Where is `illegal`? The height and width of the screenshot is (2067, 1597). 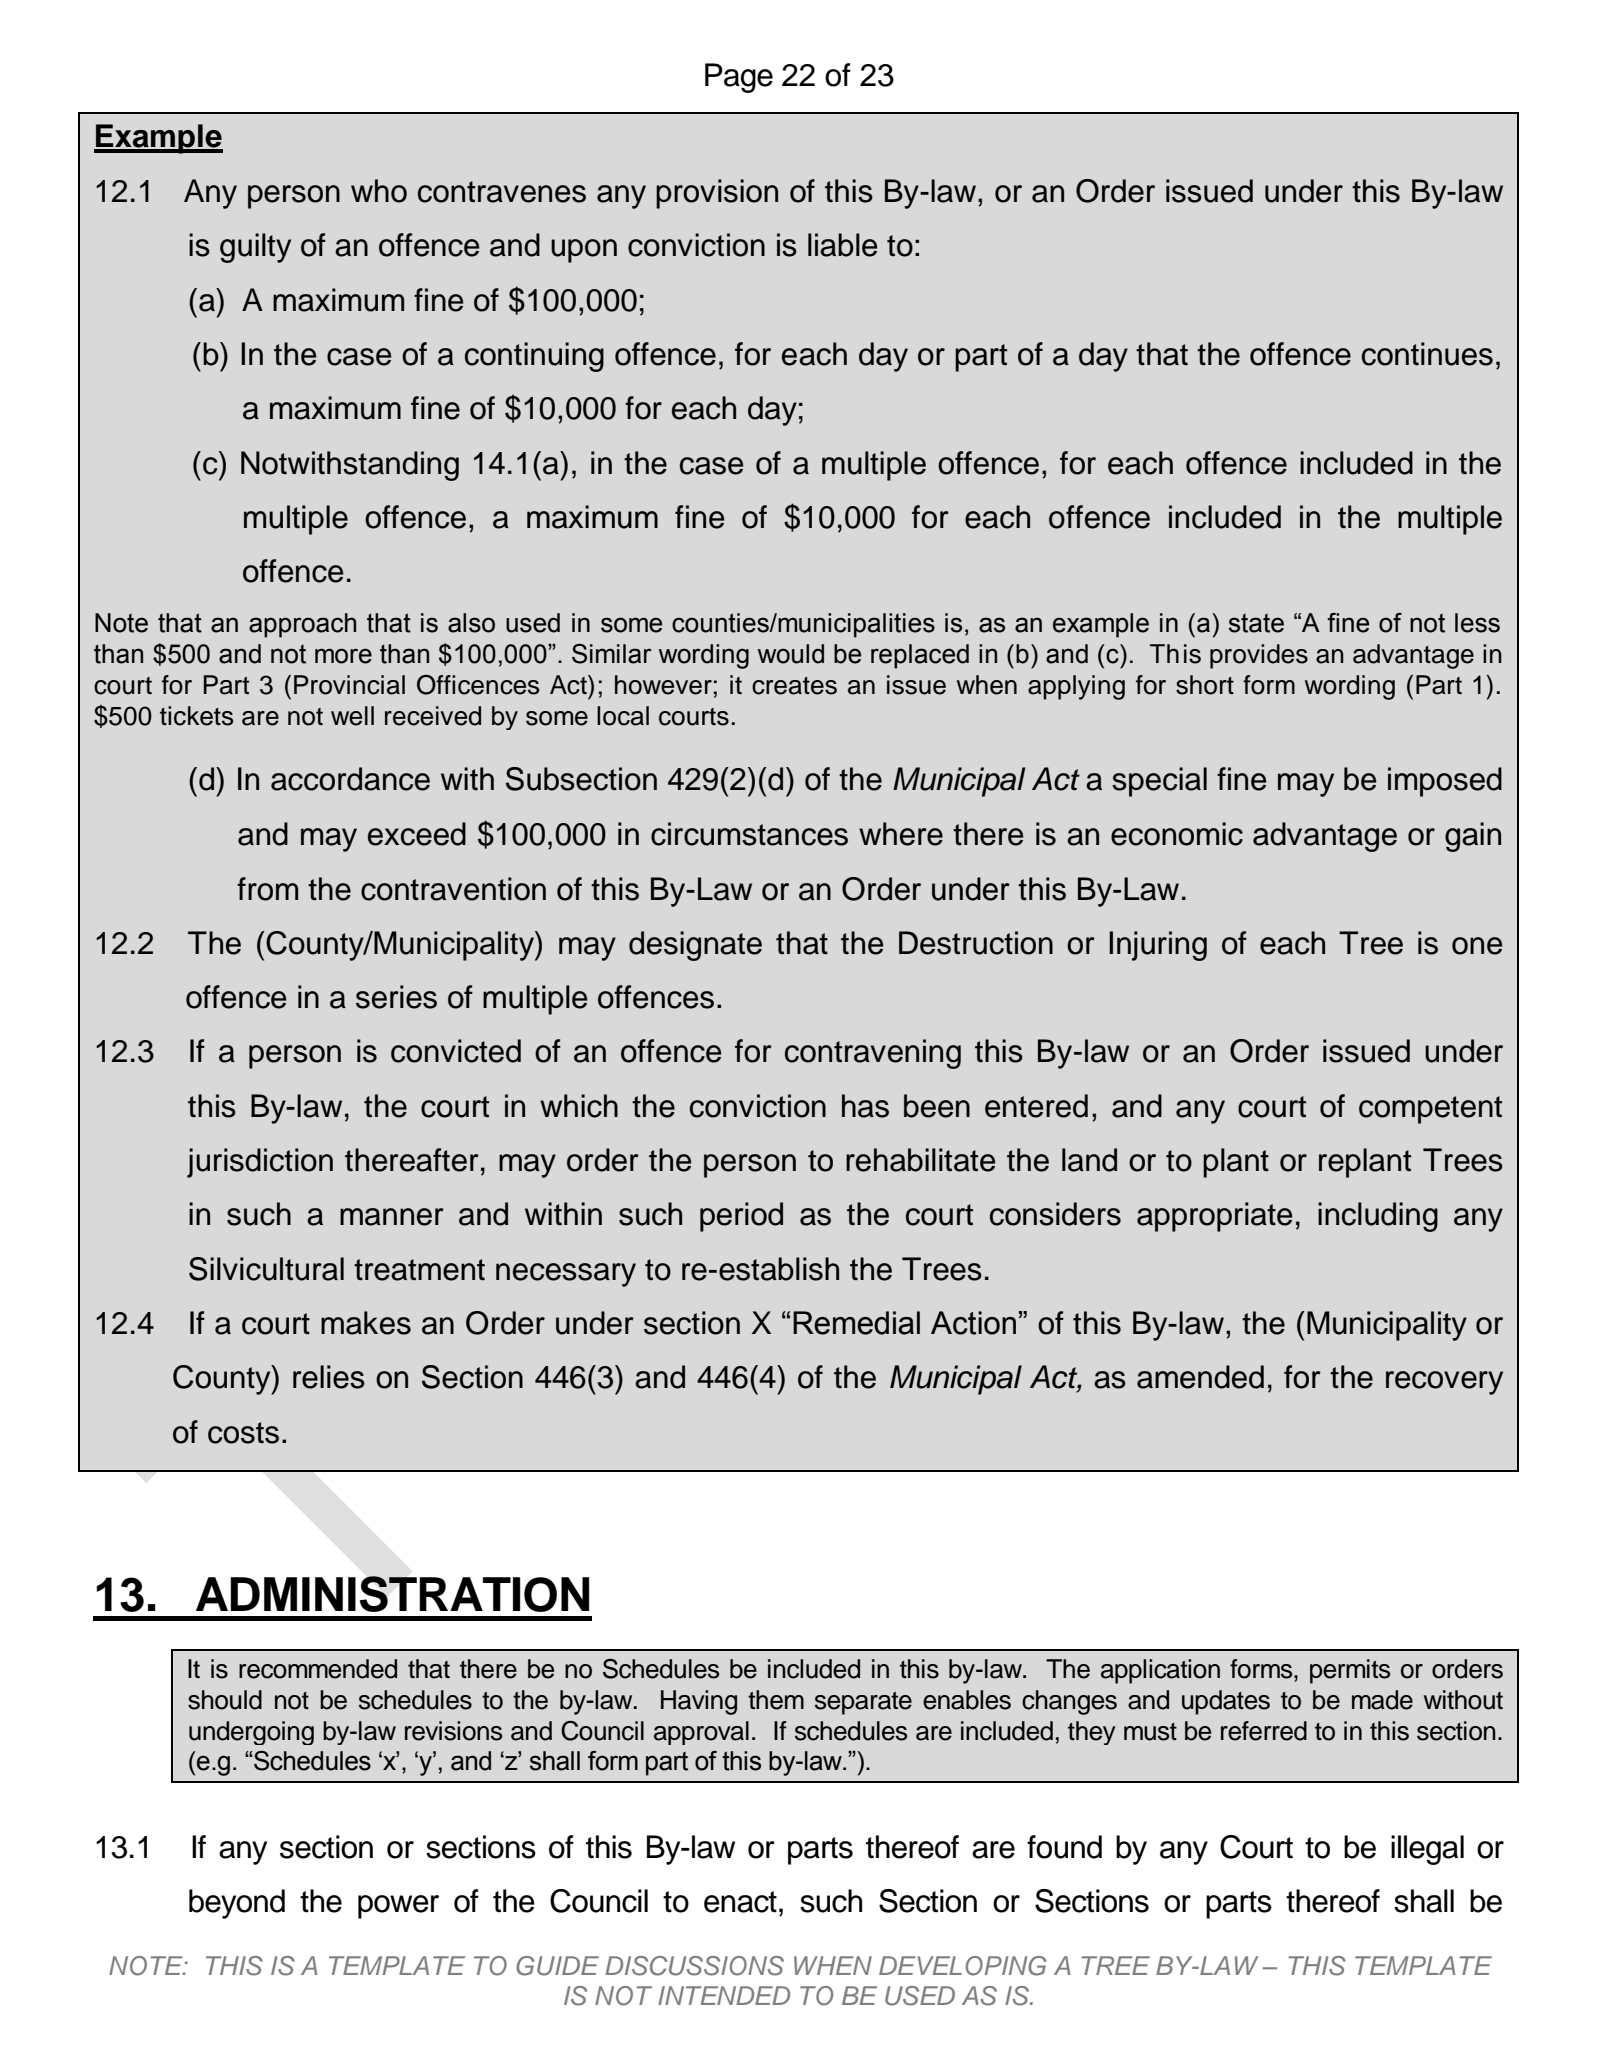 illegal is located at coordinates (1427, 1850).
